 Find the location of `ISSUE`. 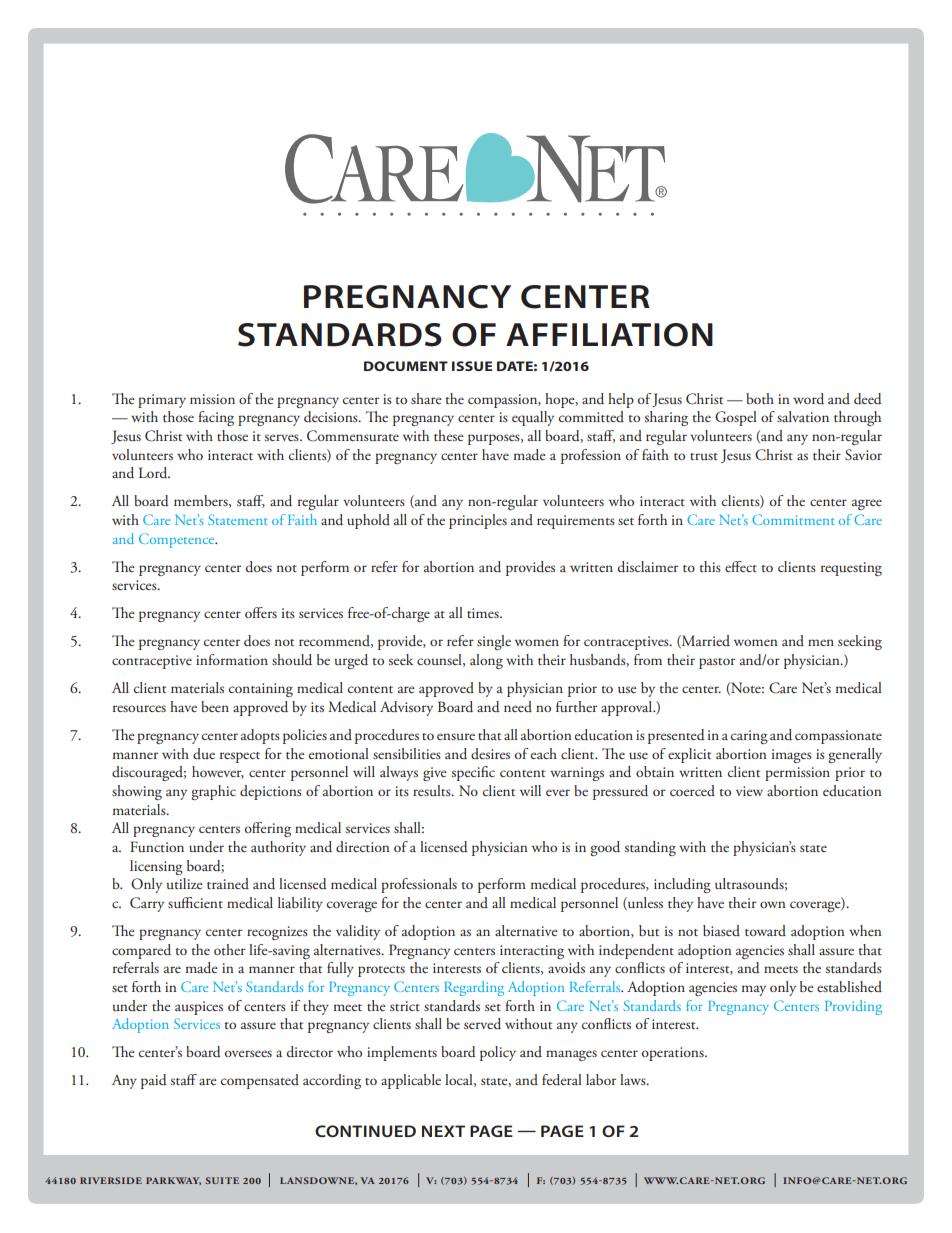

ISSUE is located at coordinates (472, 366).
